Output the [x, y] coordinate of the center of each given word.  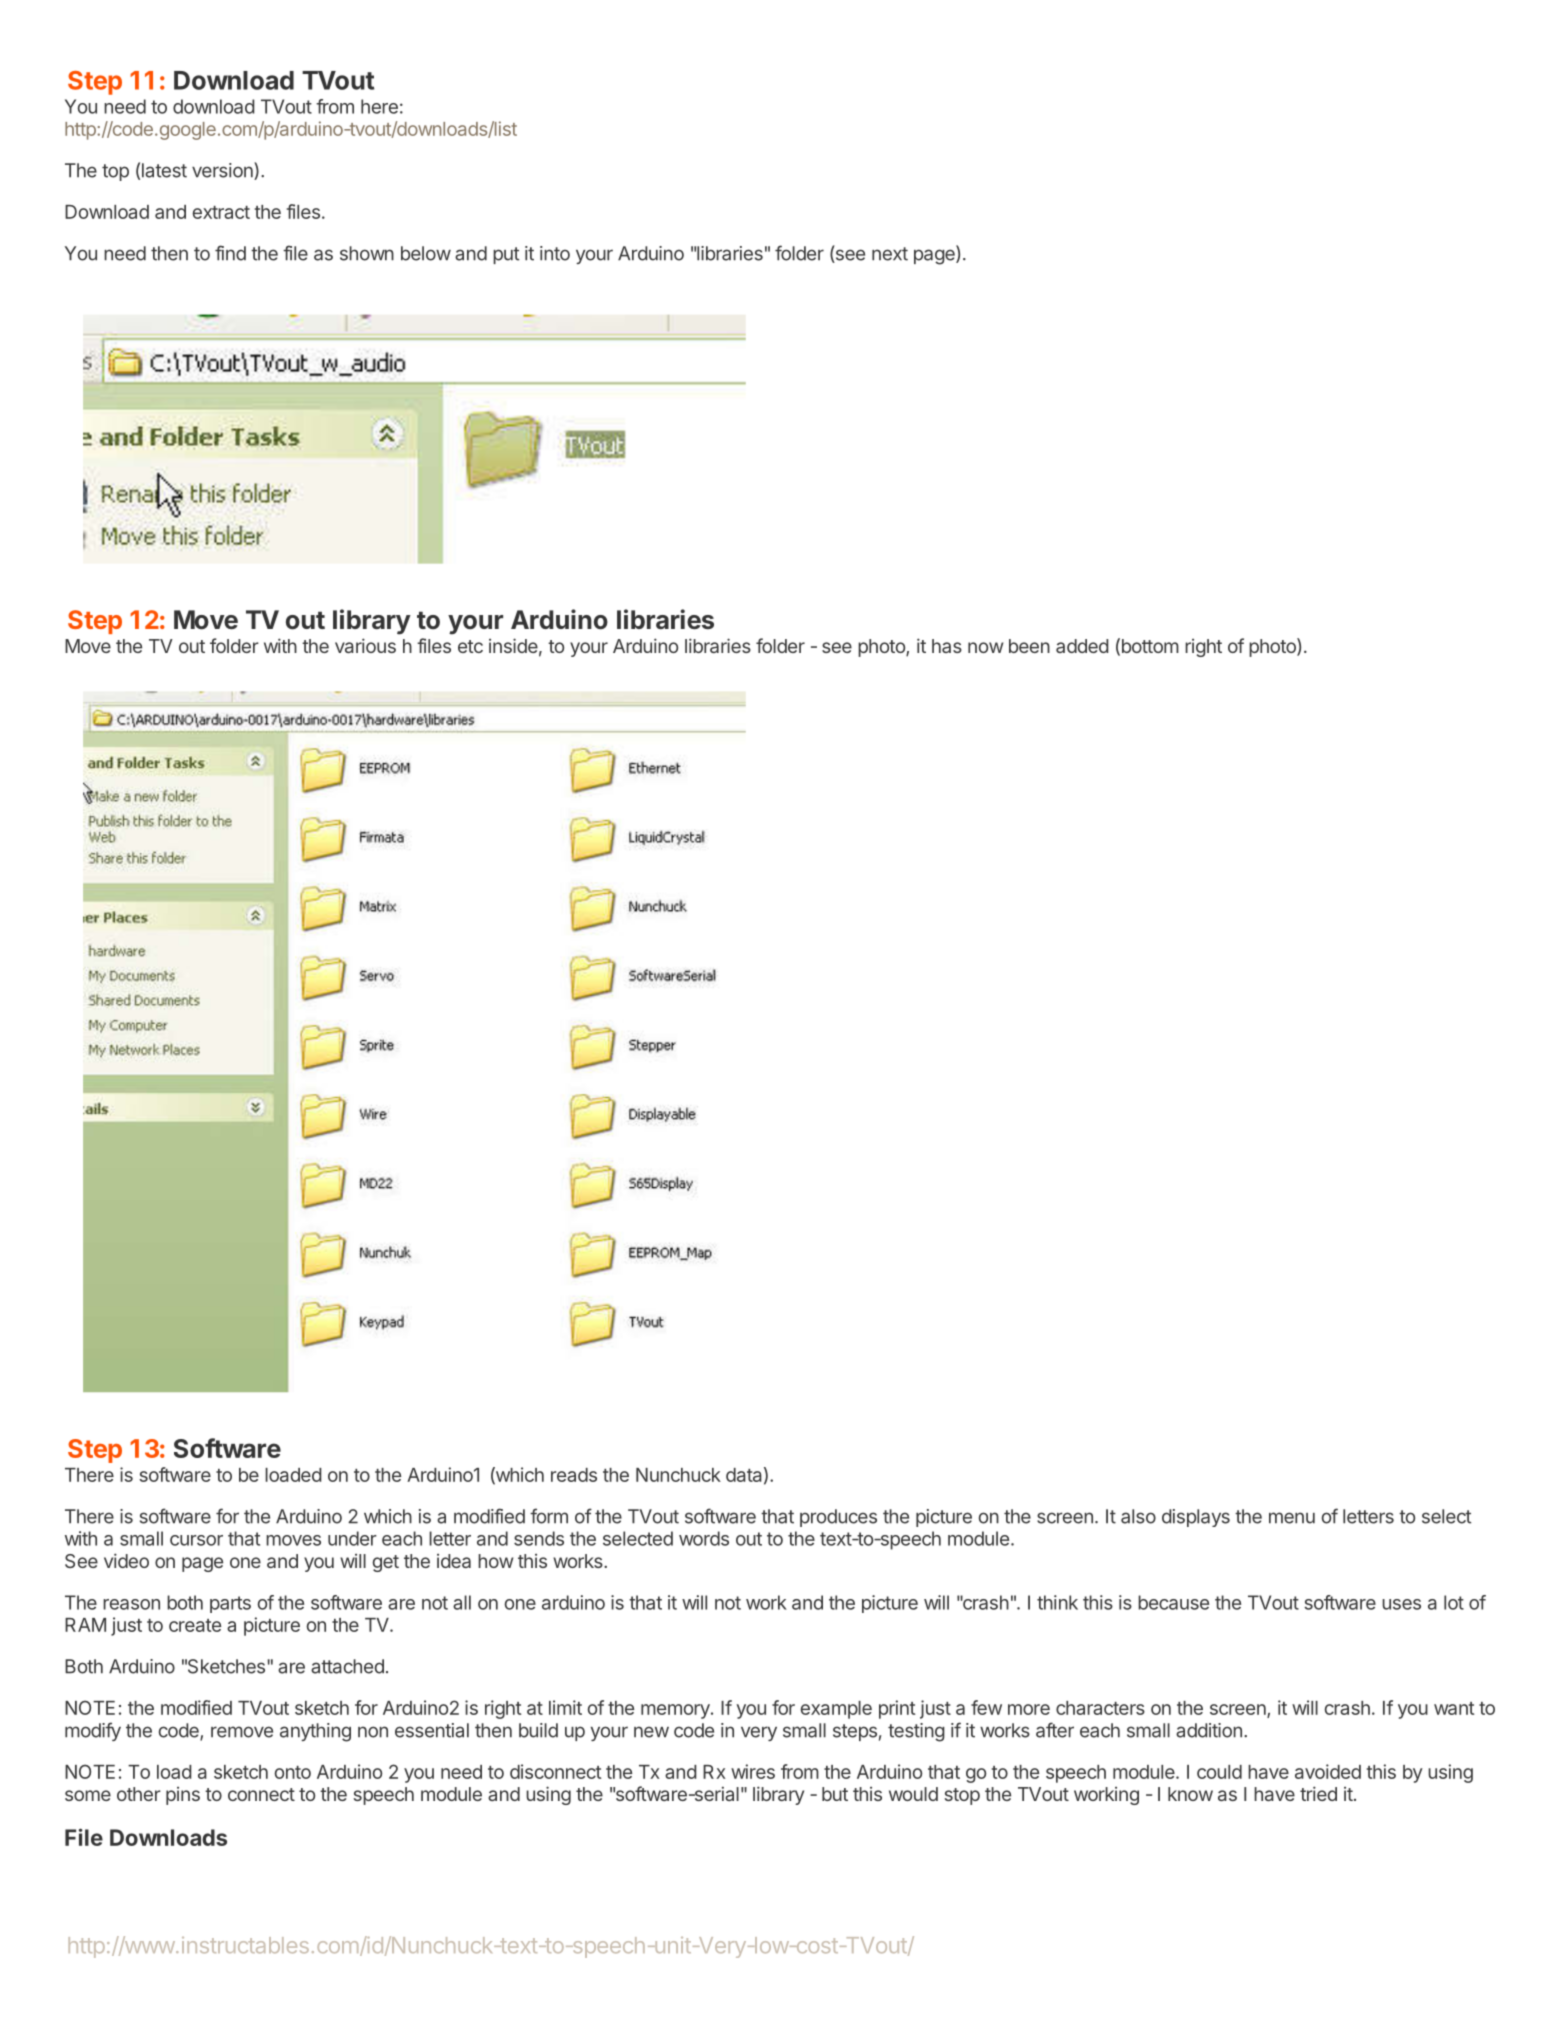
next [890, 254]
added [1082, 646]
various [365, 645]
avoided [1328, 1771]
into [555, 253]
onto [292, 1772]
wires [753, 1771]
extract [221, 212]
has [947, 646]
